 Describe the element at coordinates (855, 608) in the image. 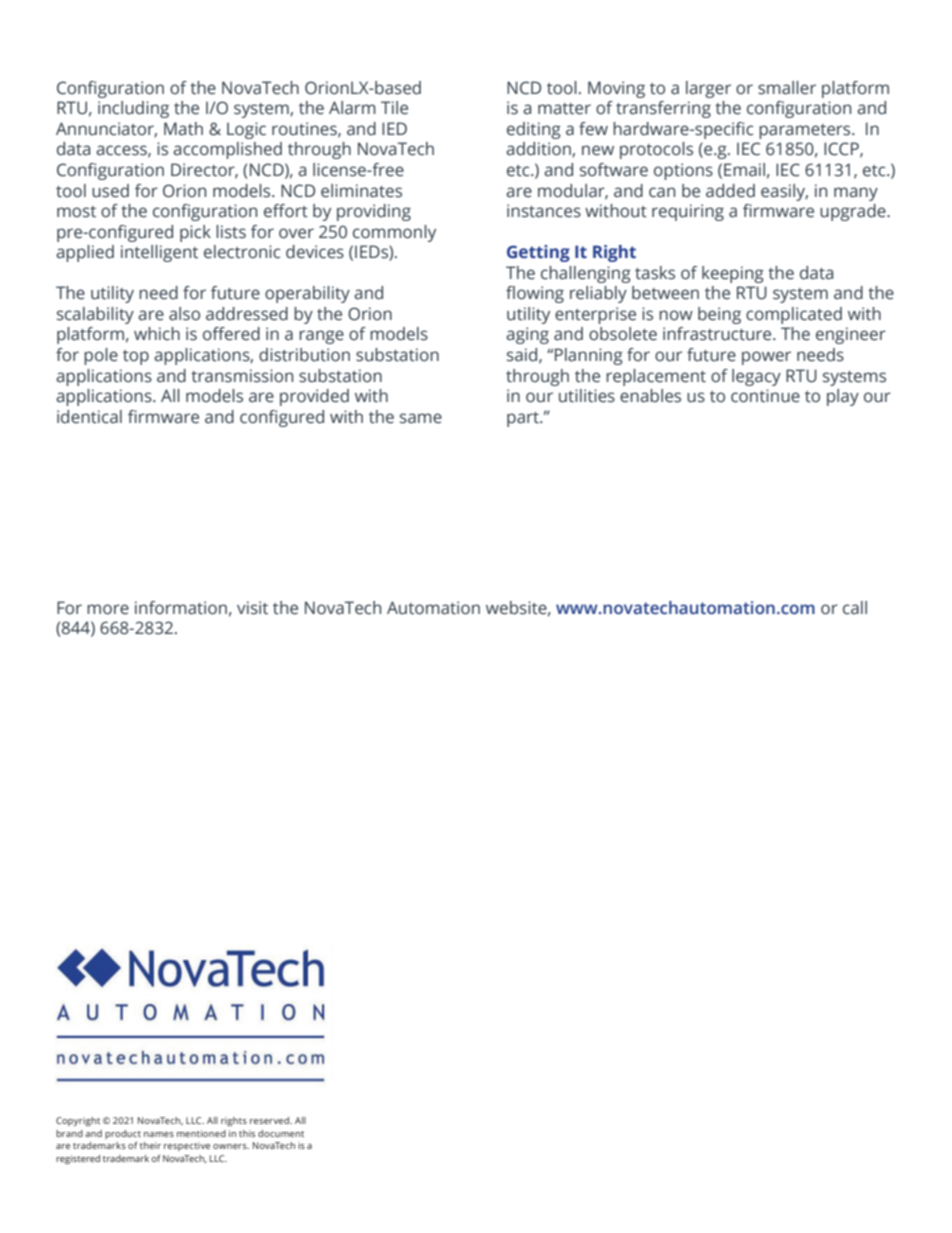

I see `call` at that location.
